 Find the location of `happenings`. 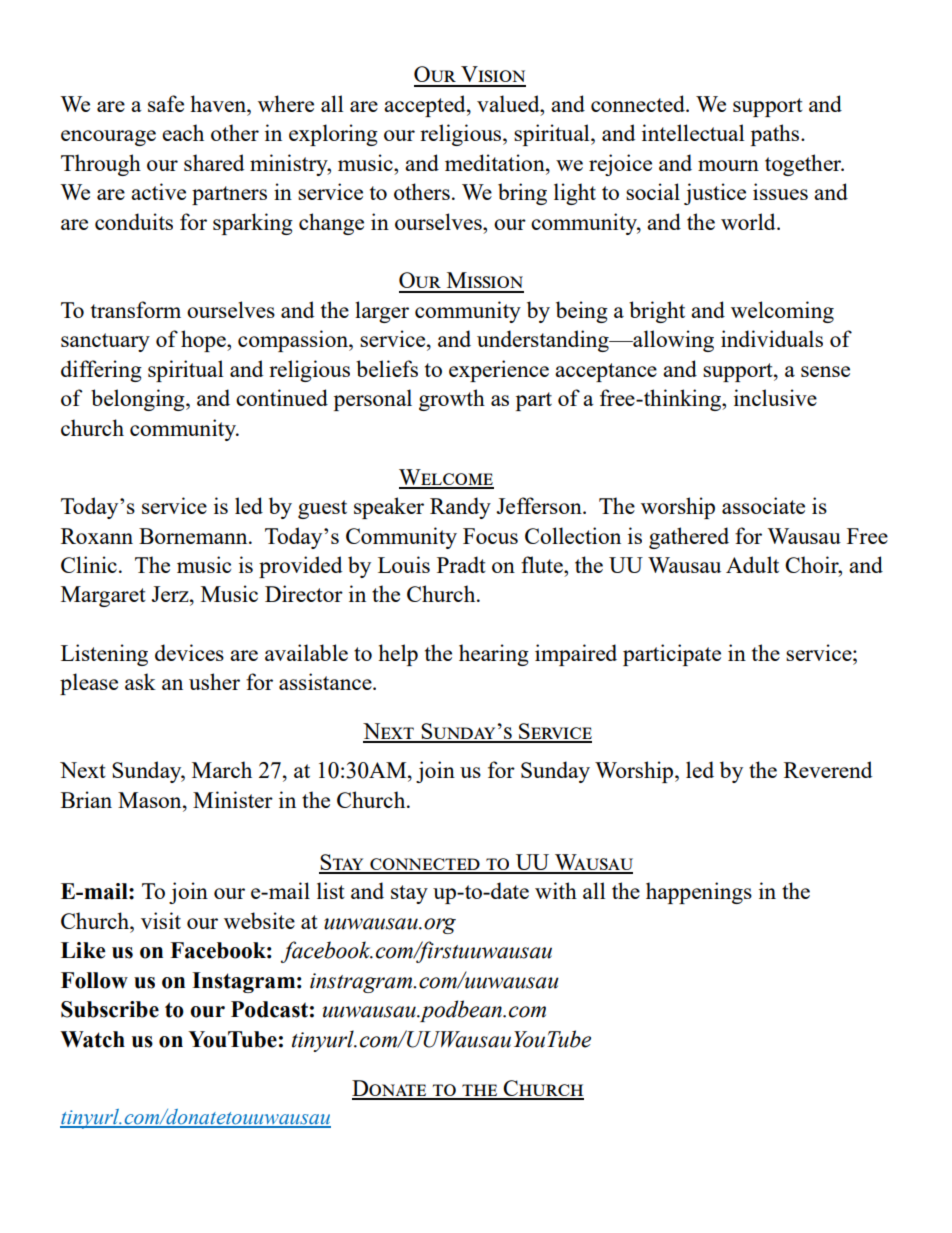

happenings is located at coordinates (699, 893).
